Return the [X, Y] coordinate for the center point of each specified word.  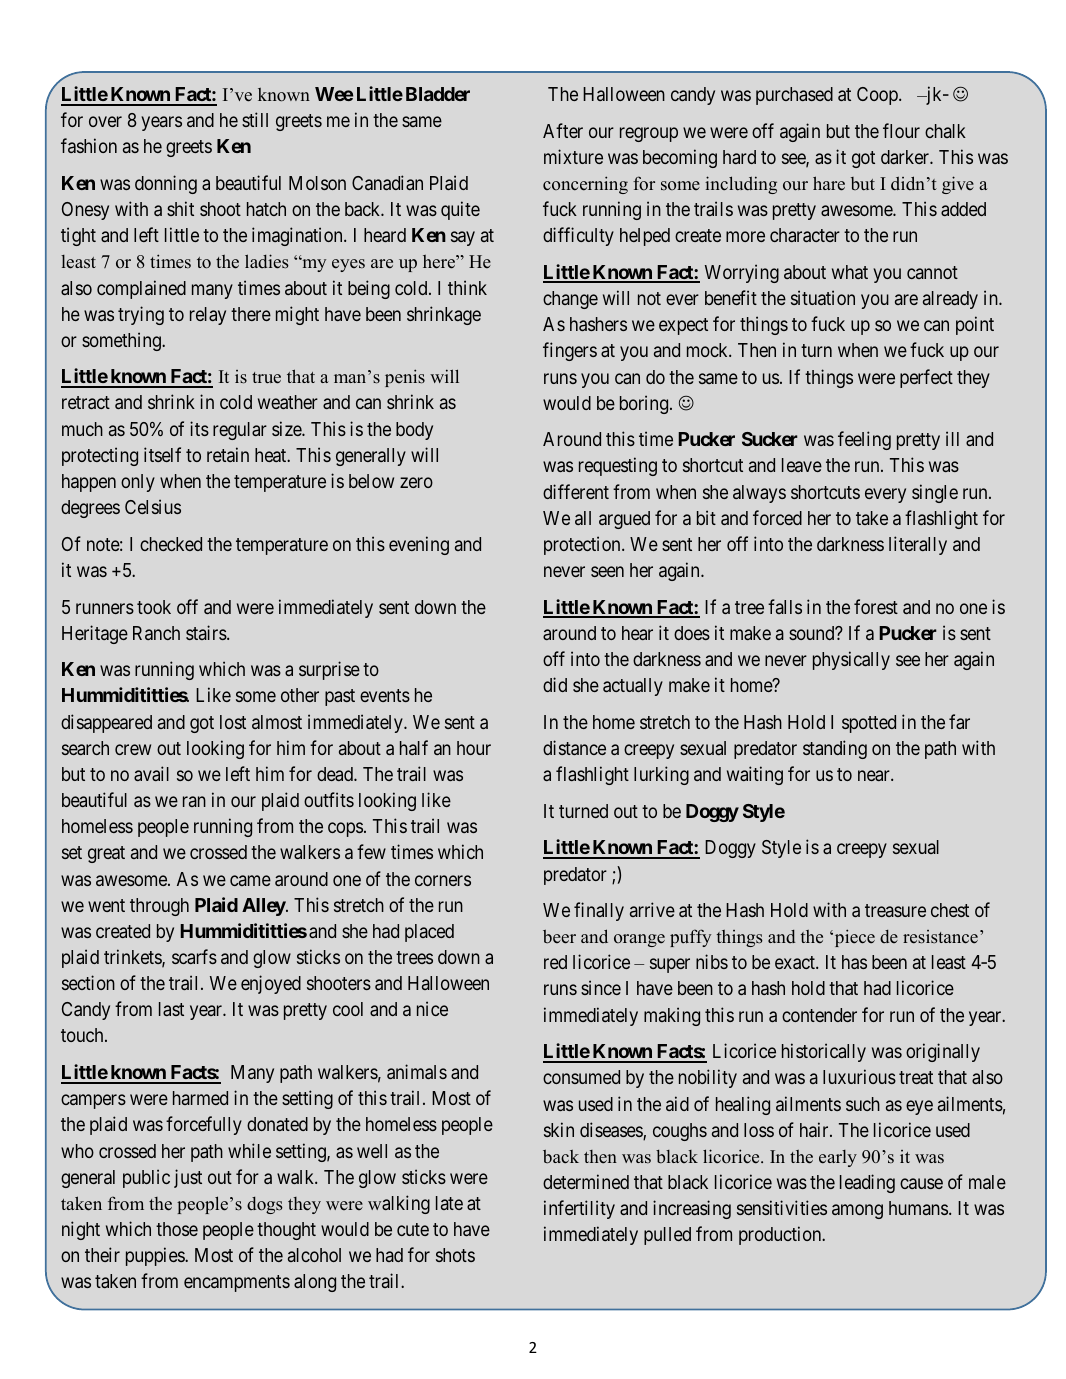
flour [901, 130]
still [255, 119]
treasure [895, 910]
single [935, 493]
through [159, 907]
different [576, 491]
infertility [579, 1209]
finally [599, 911]
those [177, 1229]
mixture [573, 156]
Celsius [153, 506]
